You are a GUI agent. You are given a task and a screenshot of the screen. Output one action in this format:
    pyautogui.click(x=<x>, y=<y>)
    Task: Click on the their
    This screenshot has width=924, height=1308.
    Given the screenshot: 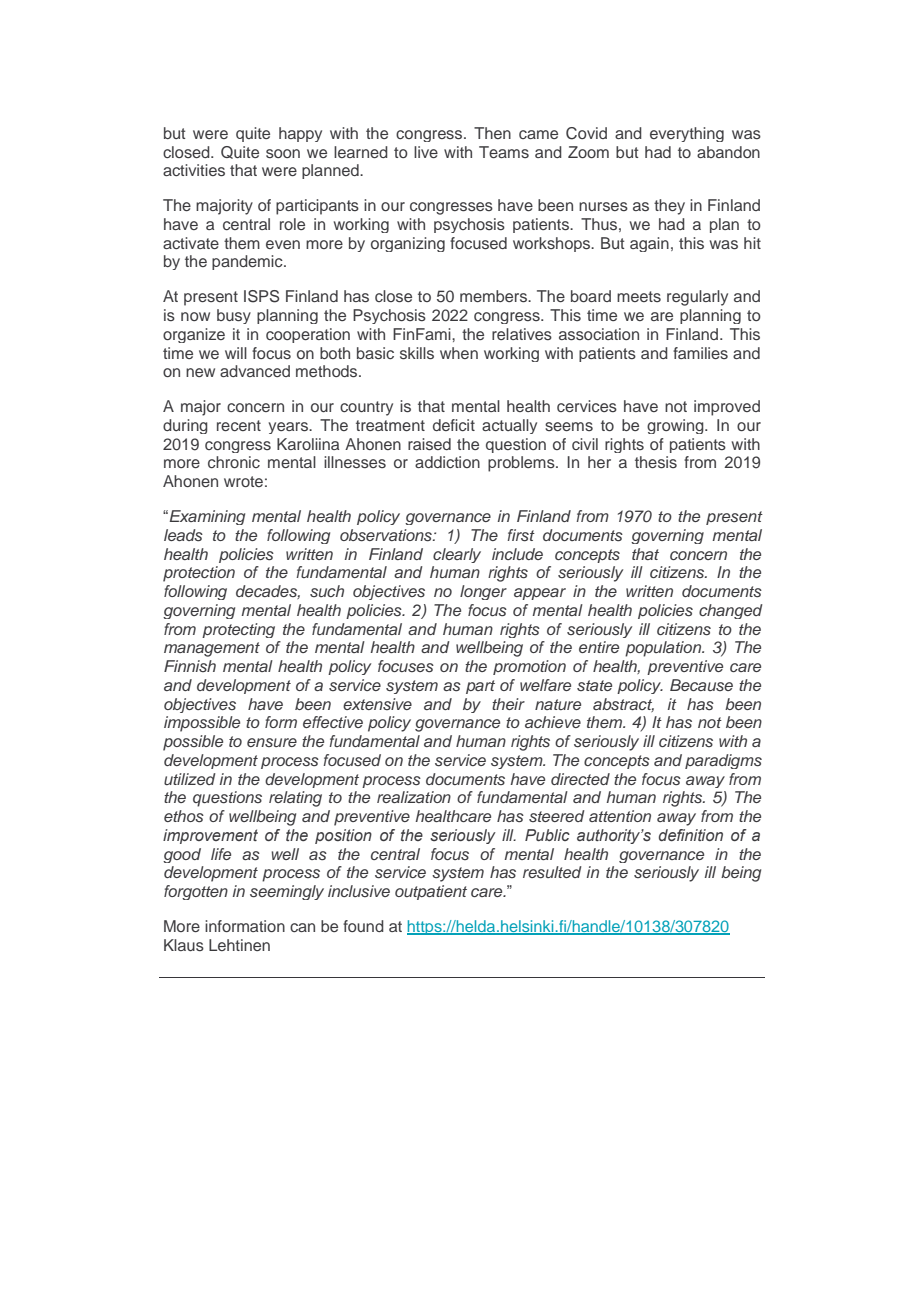 What is the action you would take?
    pyautogui.click(x=508, y=704)
